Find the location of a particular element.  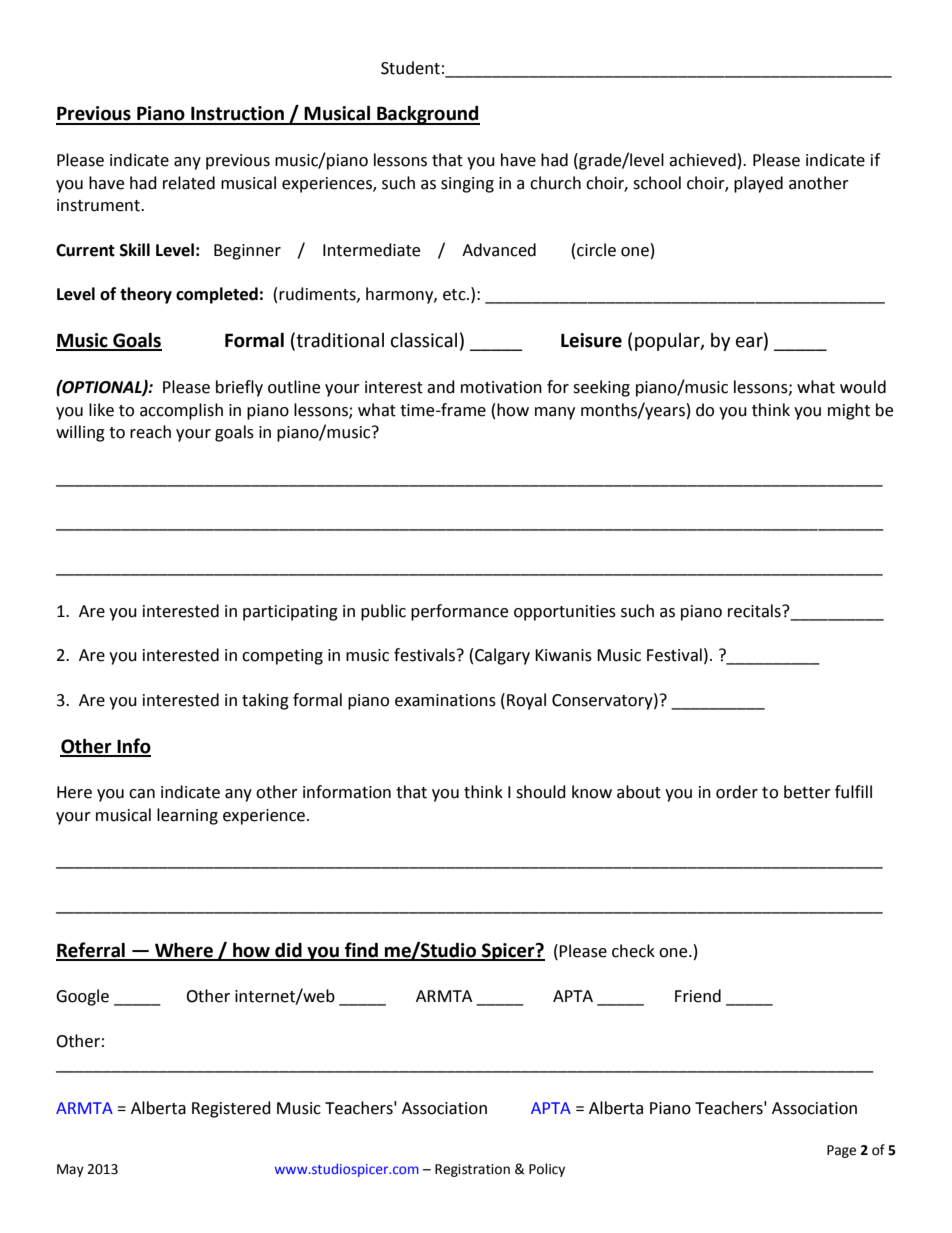

might is located at coordinates (849, 411).
